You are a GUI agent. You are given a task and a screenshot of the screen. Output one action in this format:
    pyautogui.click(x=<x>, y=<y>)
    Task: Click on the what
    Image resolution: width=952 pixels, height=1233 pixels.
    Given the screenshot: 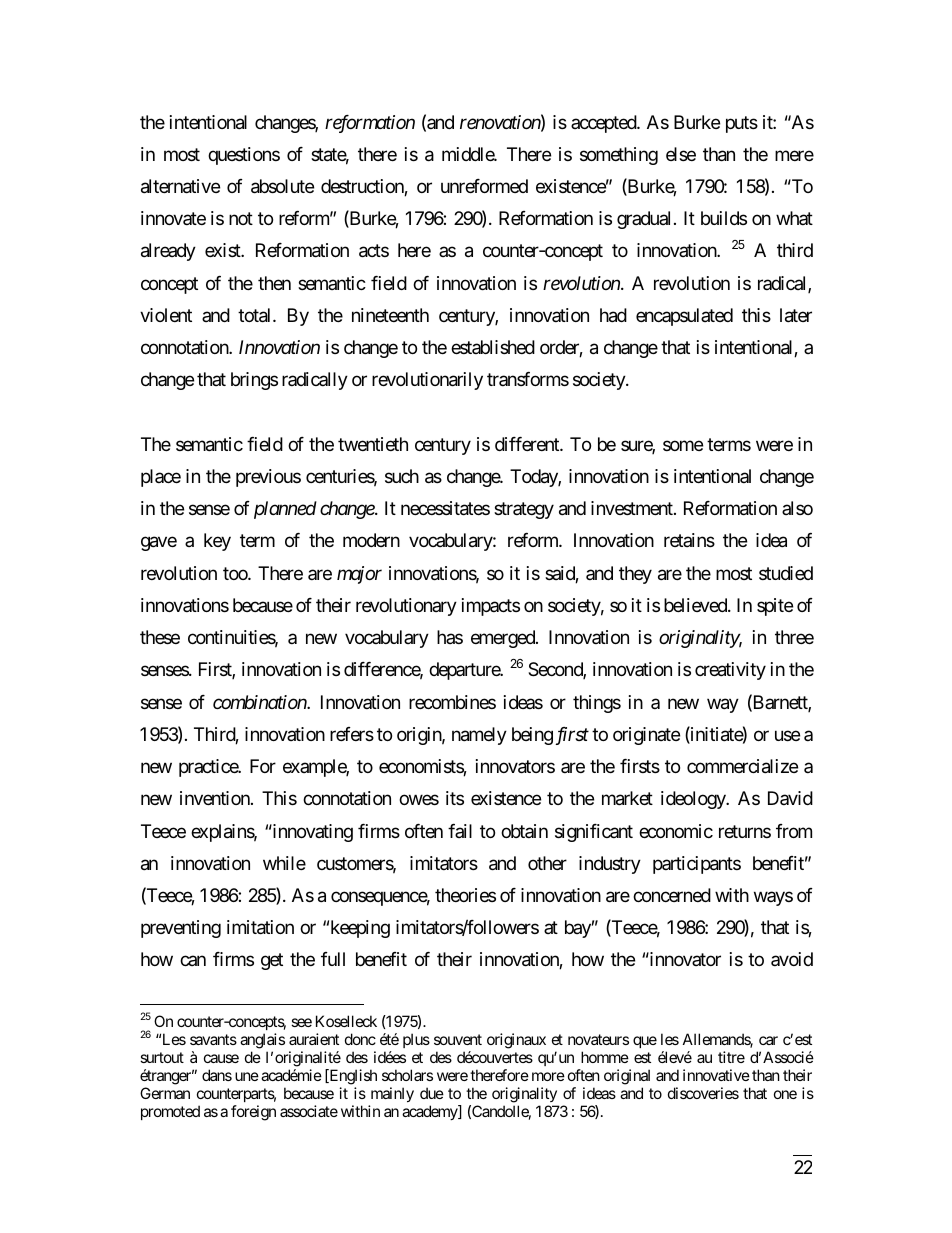 What is the action you would take?
    pyautogui.click(x=794, y=218)
